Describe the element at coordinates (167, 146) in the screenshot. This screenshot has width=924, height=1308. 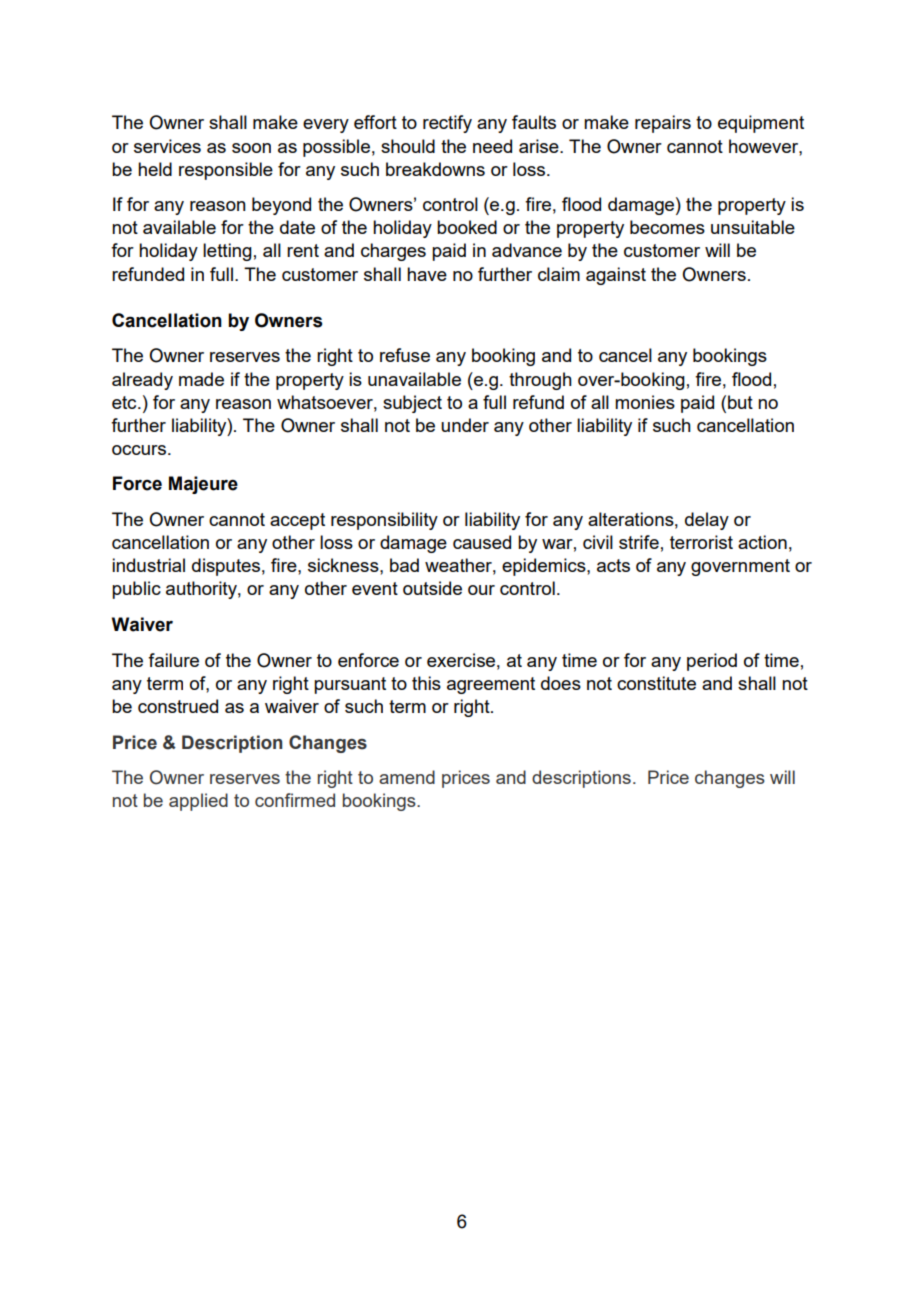
I see `services` at that location.
